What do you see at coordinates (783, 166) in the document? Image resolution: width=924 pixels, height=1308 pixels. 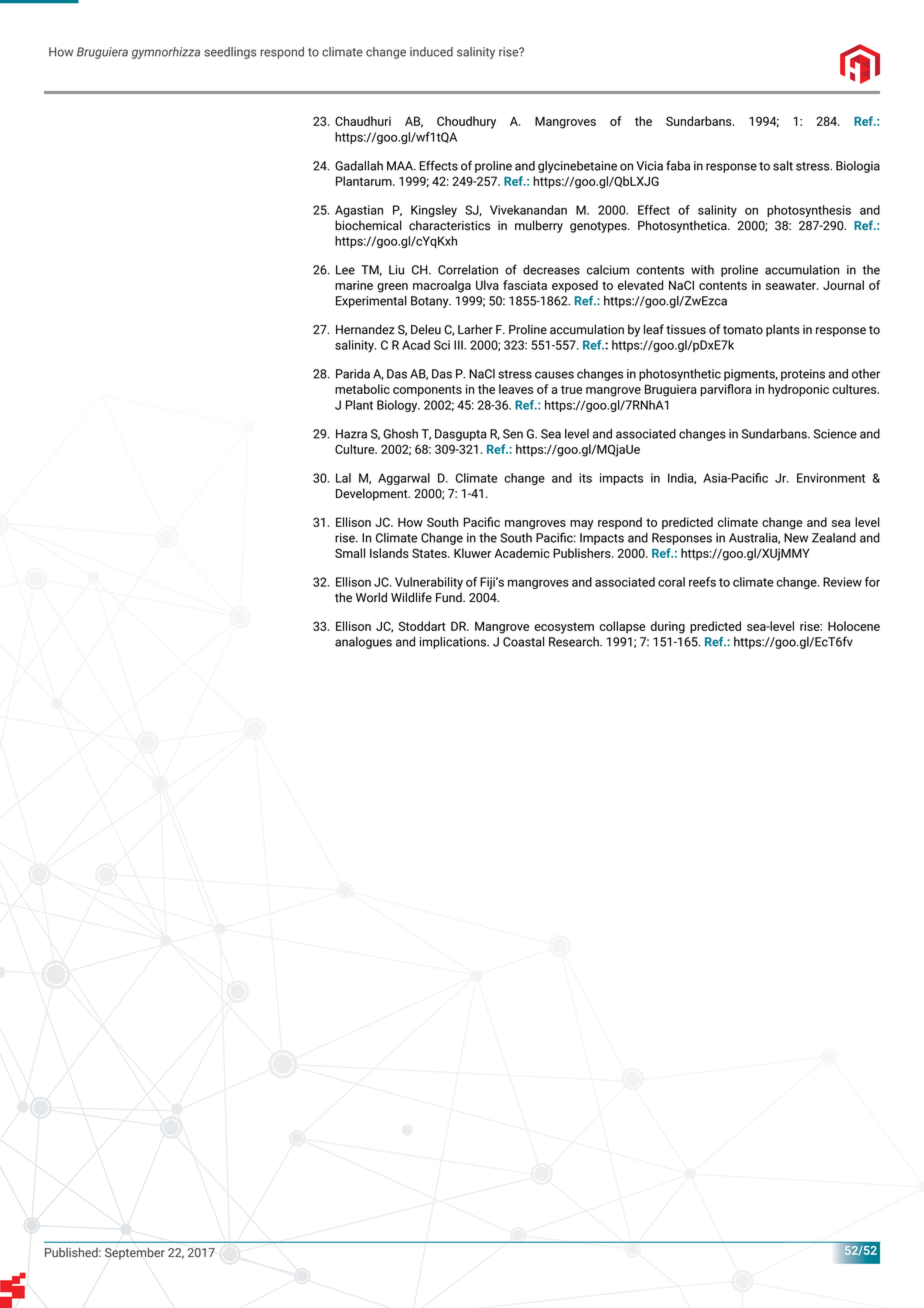 I see `salt` at bounding box center [783, 166].
